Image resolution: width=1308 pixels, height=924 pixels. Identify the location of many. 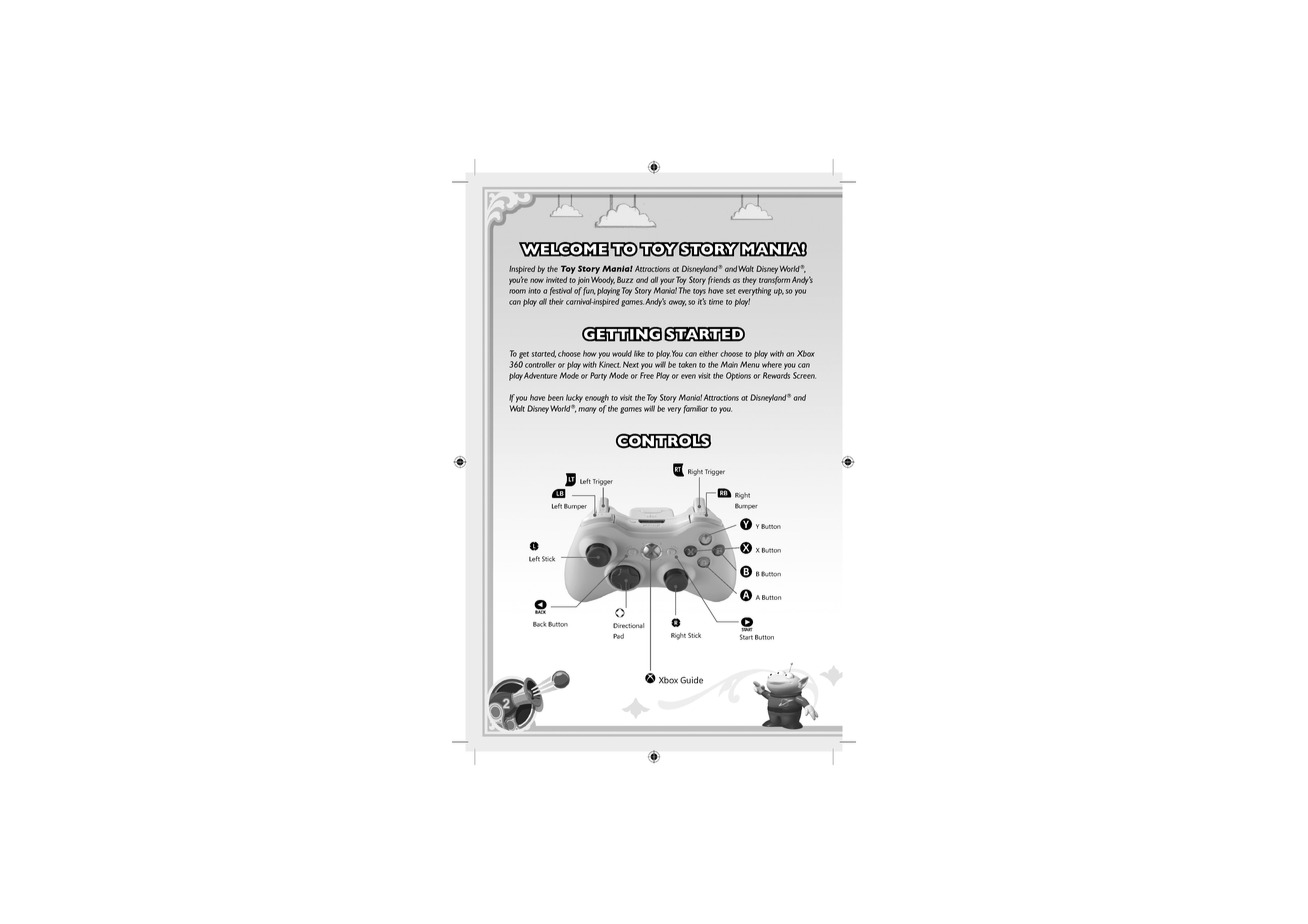
(586, 410).
